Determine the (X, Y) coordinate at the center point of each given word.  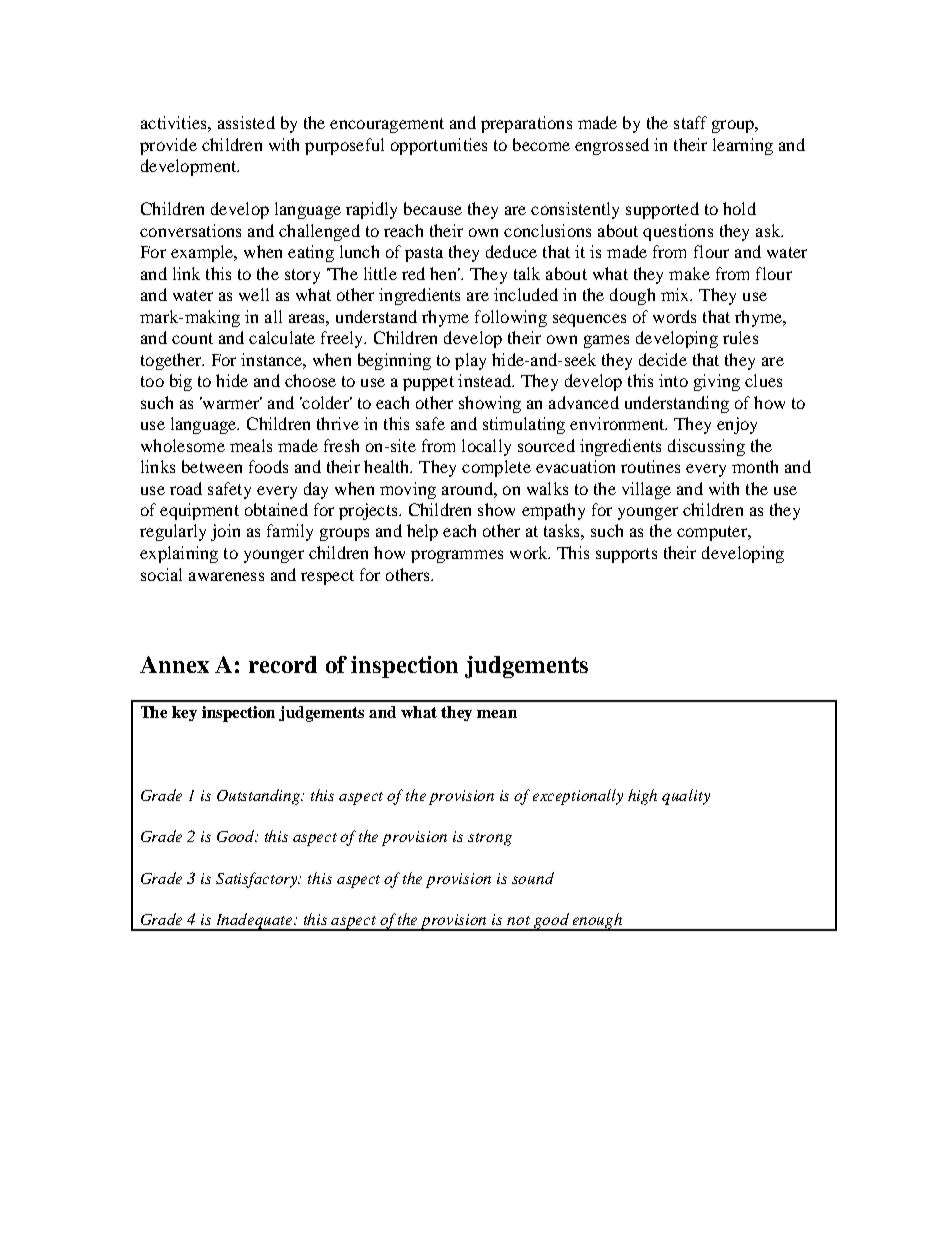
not (518, 920)
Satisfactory (258, 880)
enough (598, 922)
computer (713, 533)
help (422, 532)
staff (690, 122)
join (225, 532)
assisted (246, 122)
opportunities (439, 146)
